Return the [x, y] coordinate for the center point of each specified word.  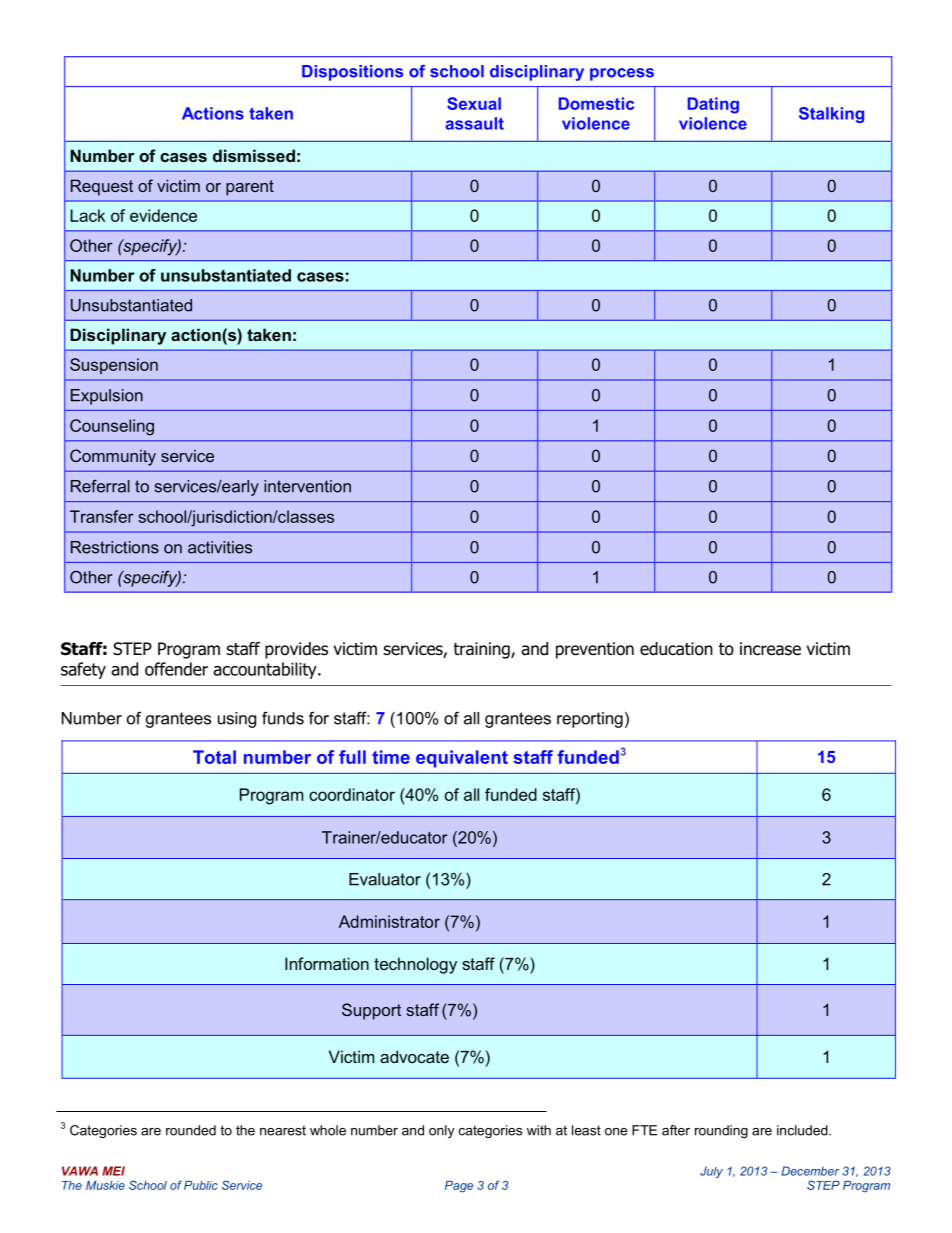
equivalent [462, 759]
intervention [307, 486]
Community [113, 457]
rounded [191, 1130]
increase [770, 649]
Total [214, 757]
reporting [590, 720]
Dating [713, 105]
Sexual [474, 103]
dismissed [254, 155]
